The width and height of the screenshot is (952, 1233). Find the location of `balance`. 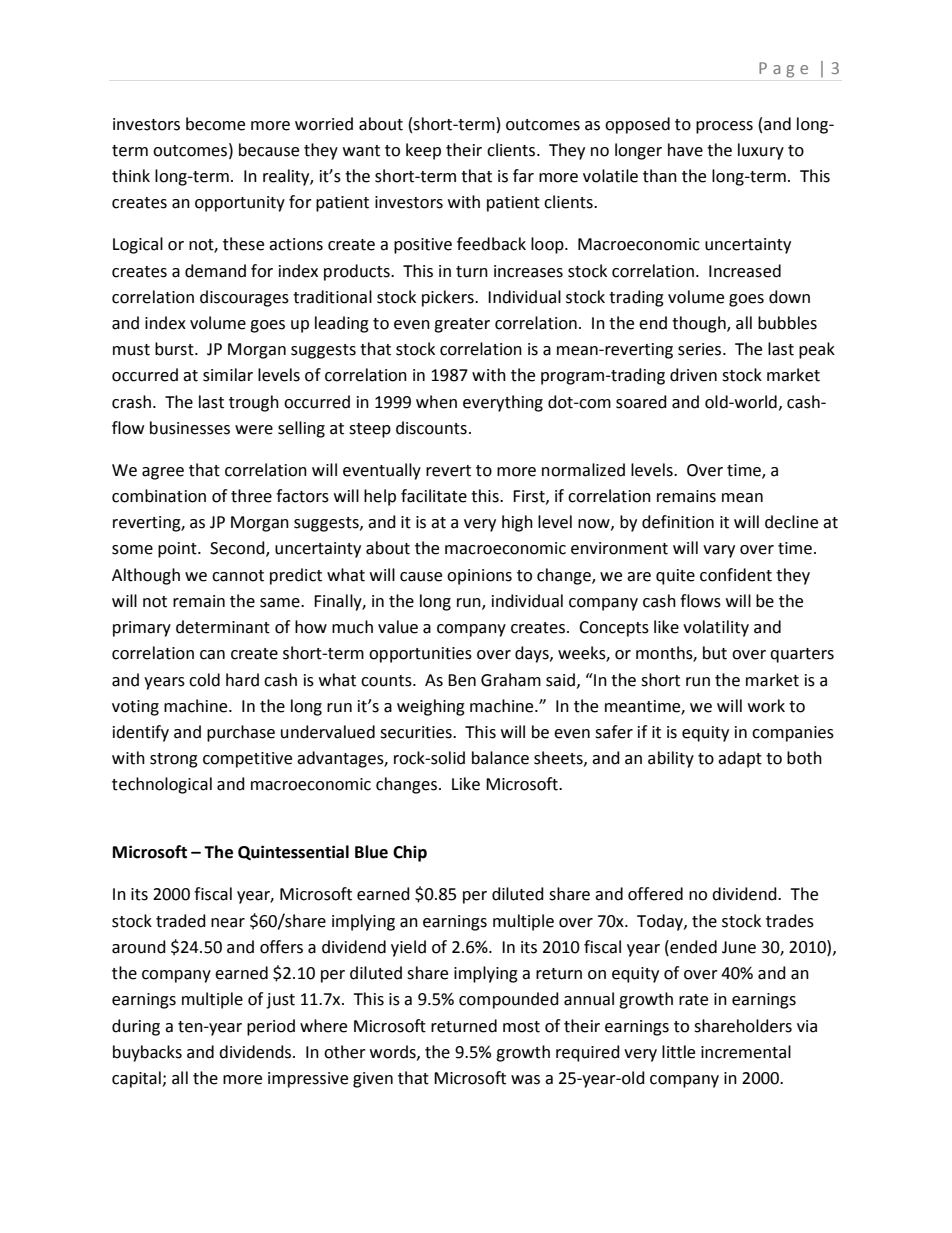

balance is located at coordinates (500, 758).
